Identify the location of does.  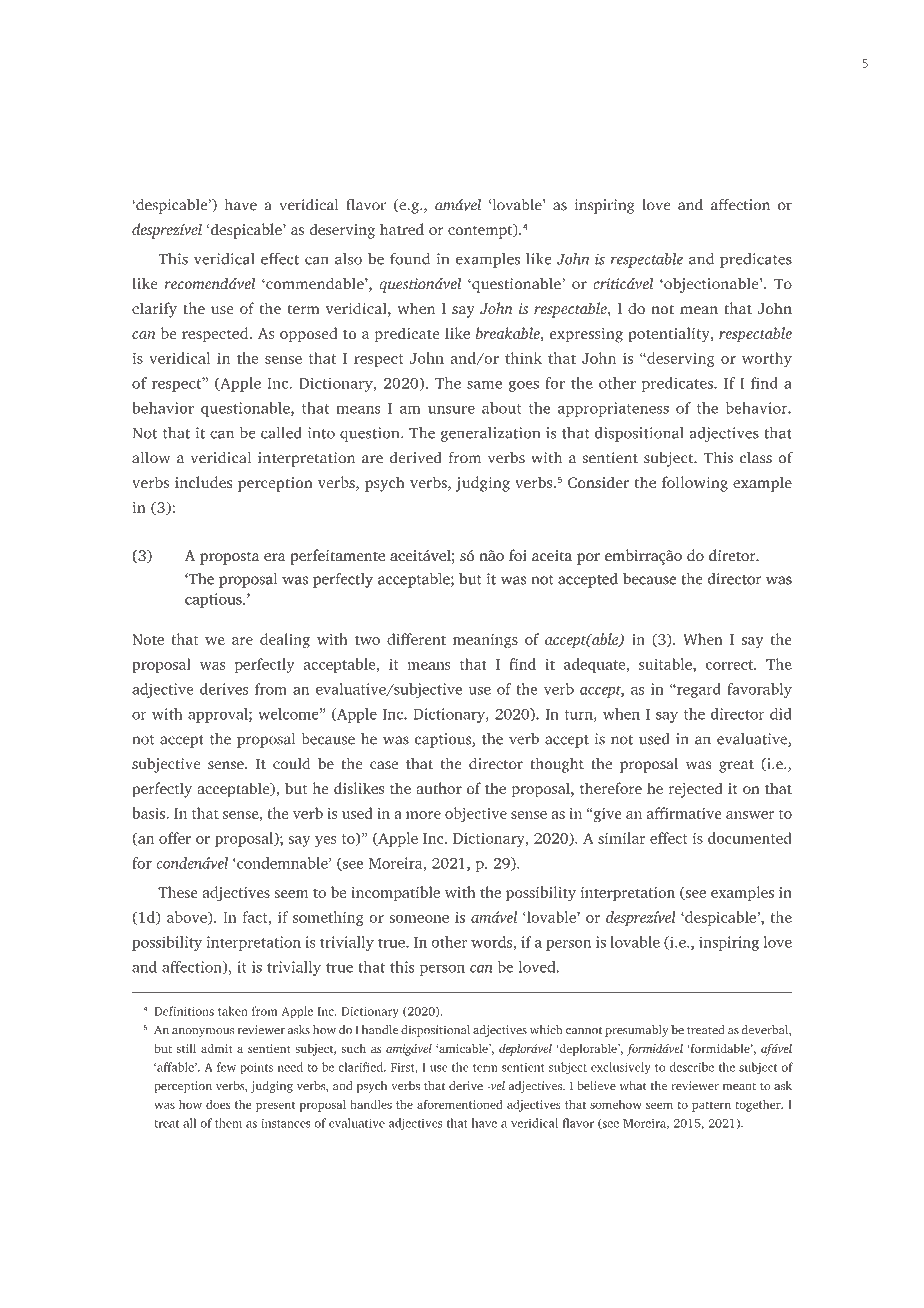
(218, 1104).
